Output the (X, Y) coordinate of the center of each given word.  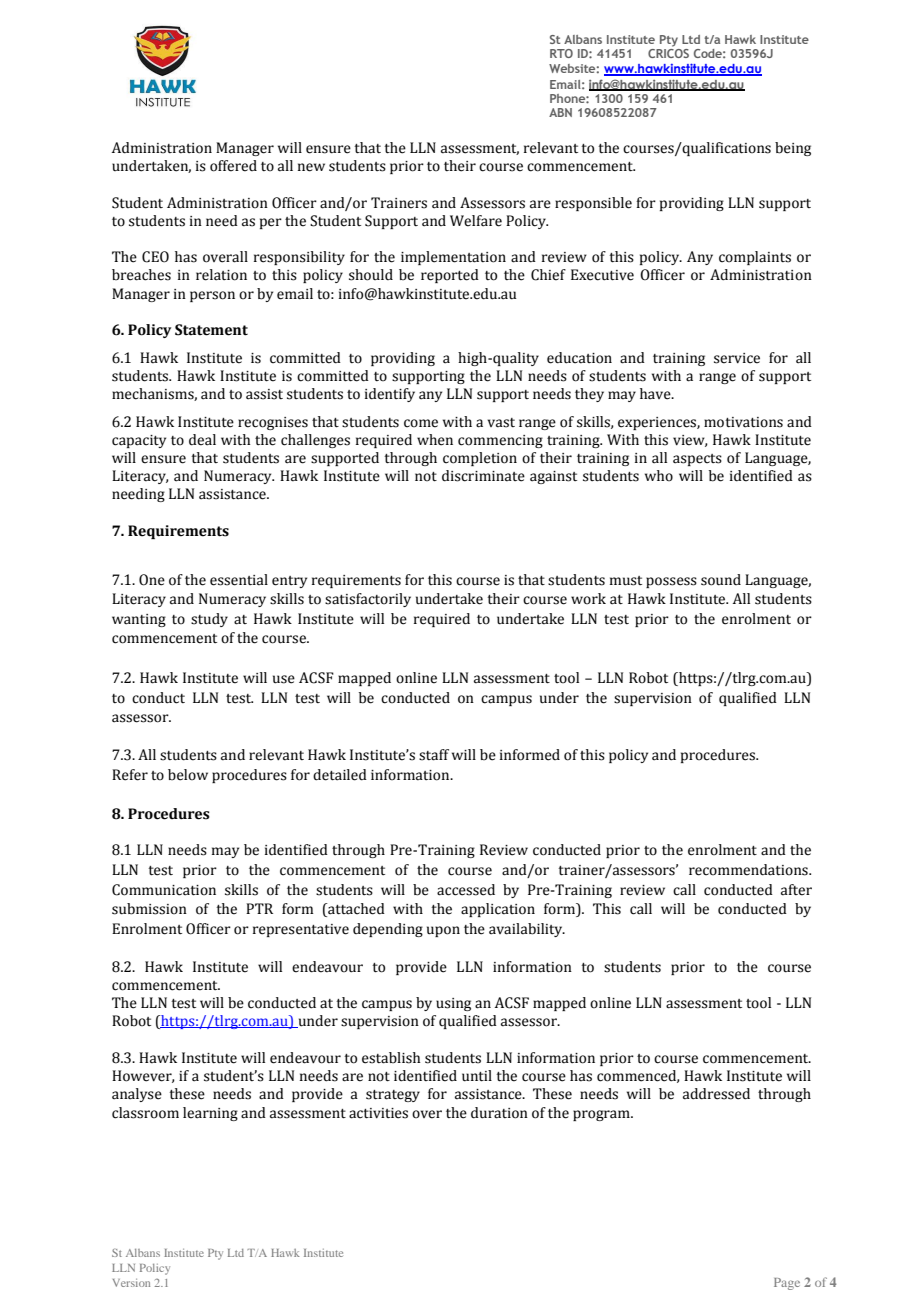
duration (499, 1113)
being (793, 149)
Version (131, 1283)
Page (787, 1284)
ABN (560, 112)
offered (233, 166)
